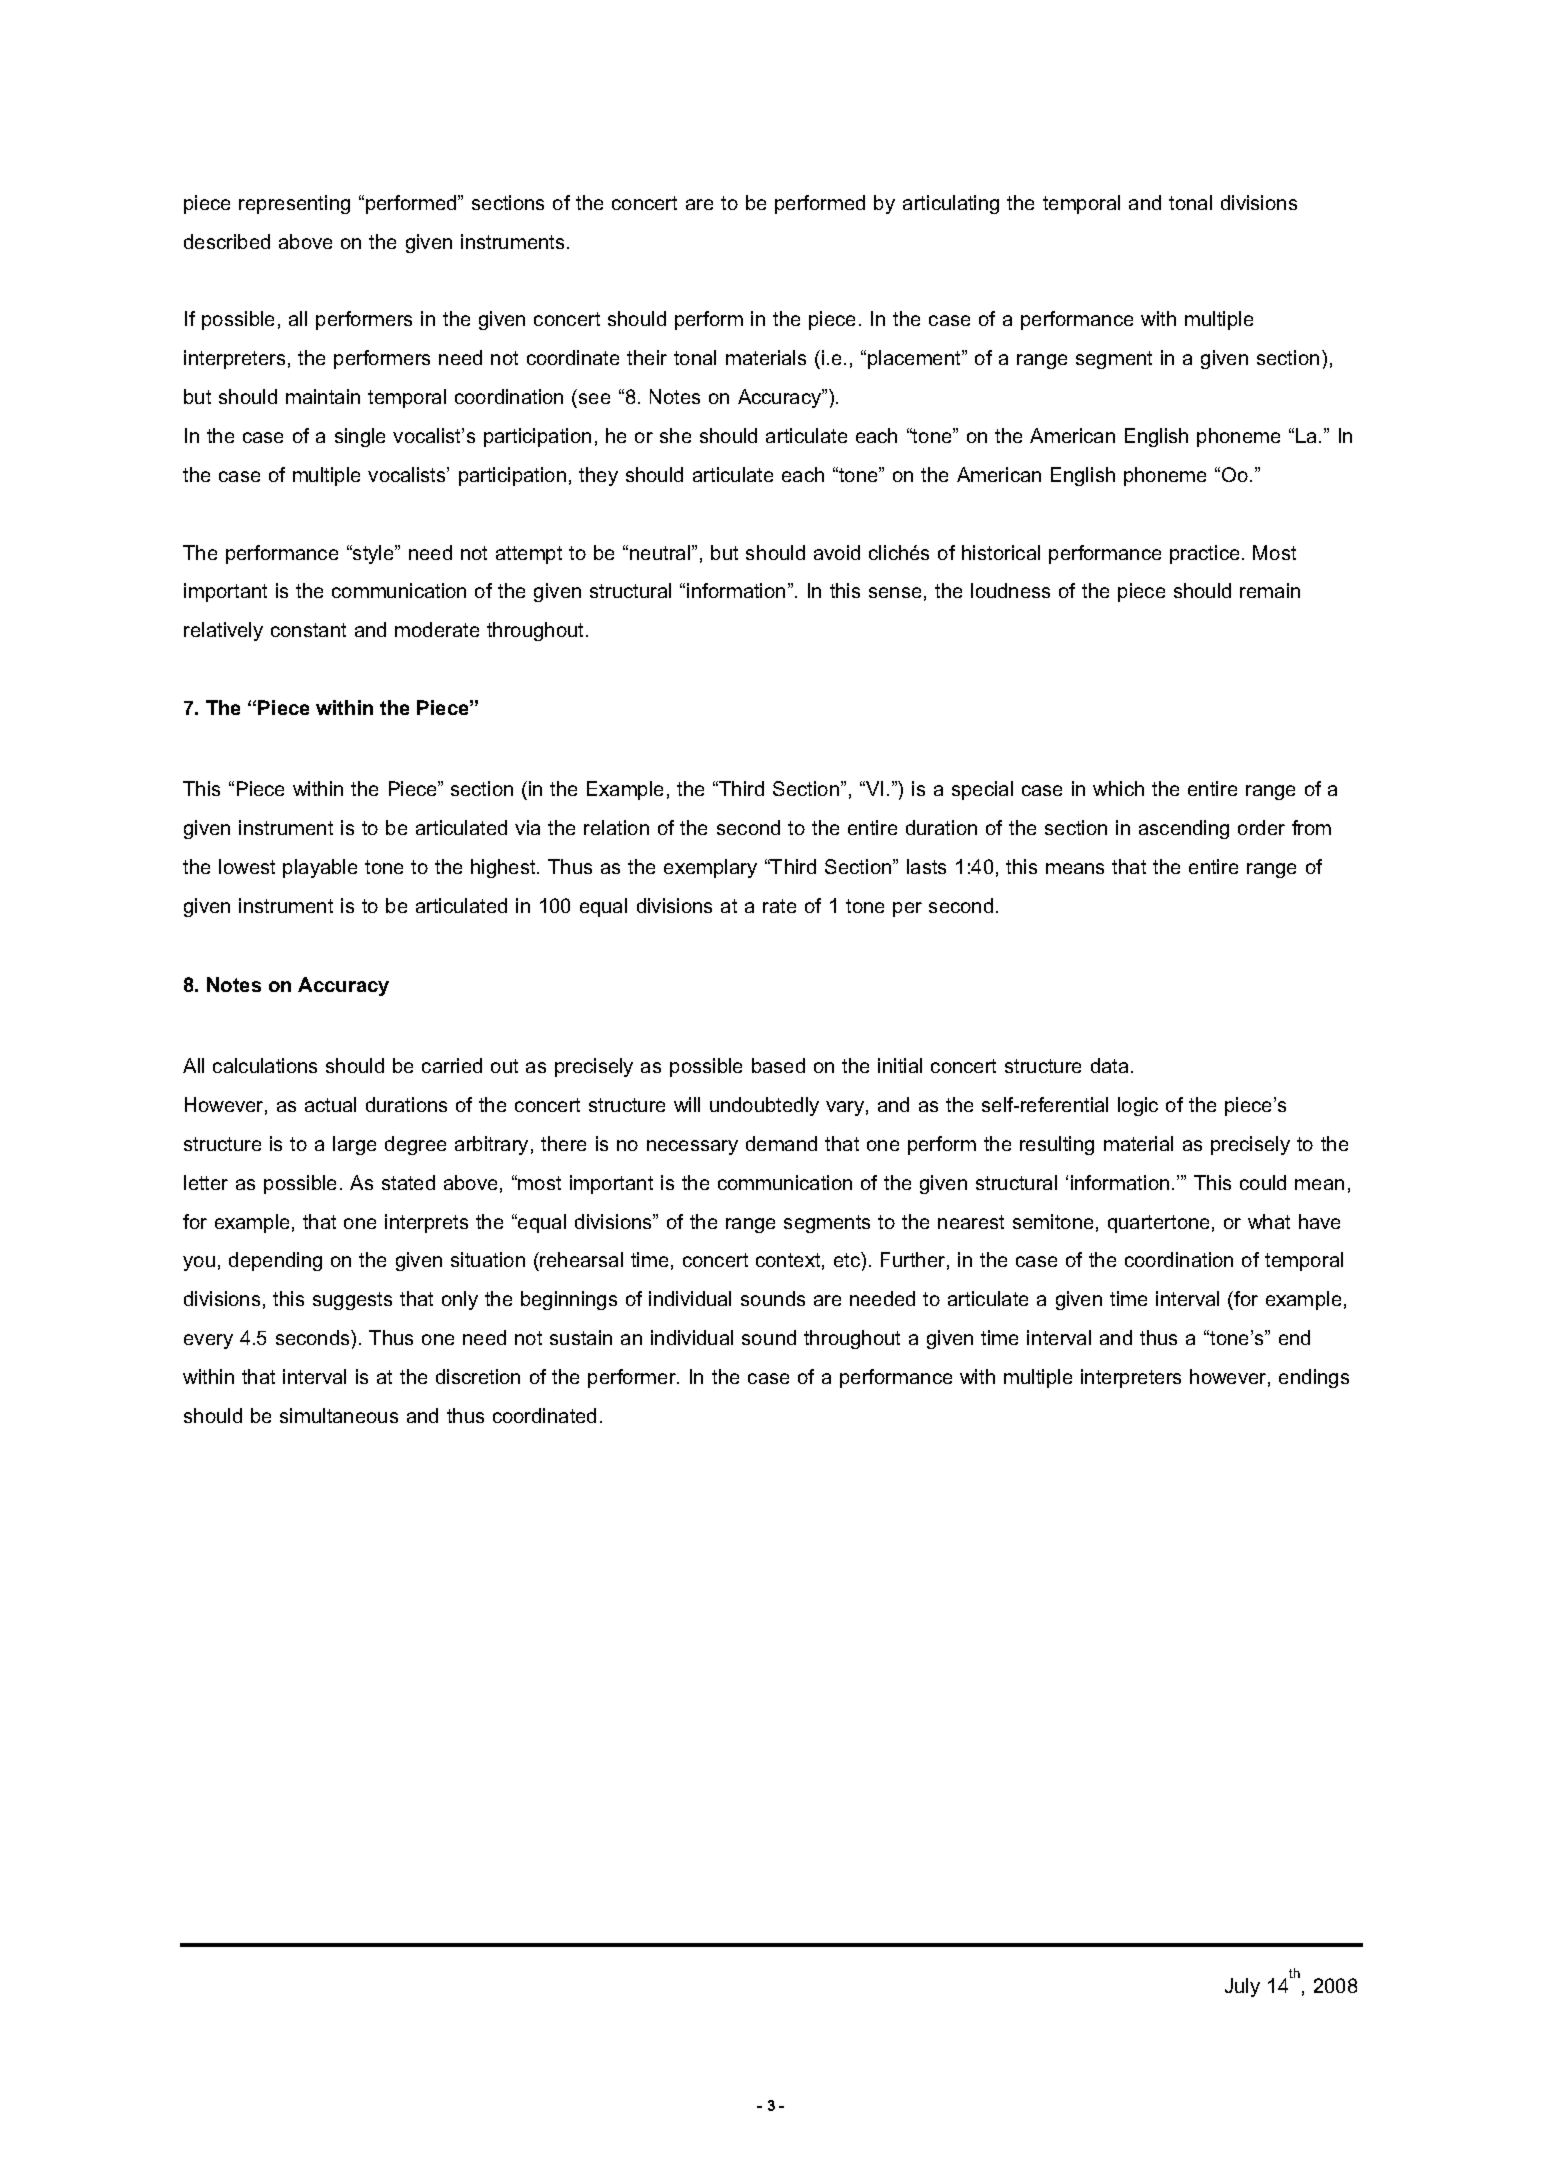  What do you see at coordinates (339, 1415) in the document?
I see `simultaneous` at bounding box center [339, 1415].
